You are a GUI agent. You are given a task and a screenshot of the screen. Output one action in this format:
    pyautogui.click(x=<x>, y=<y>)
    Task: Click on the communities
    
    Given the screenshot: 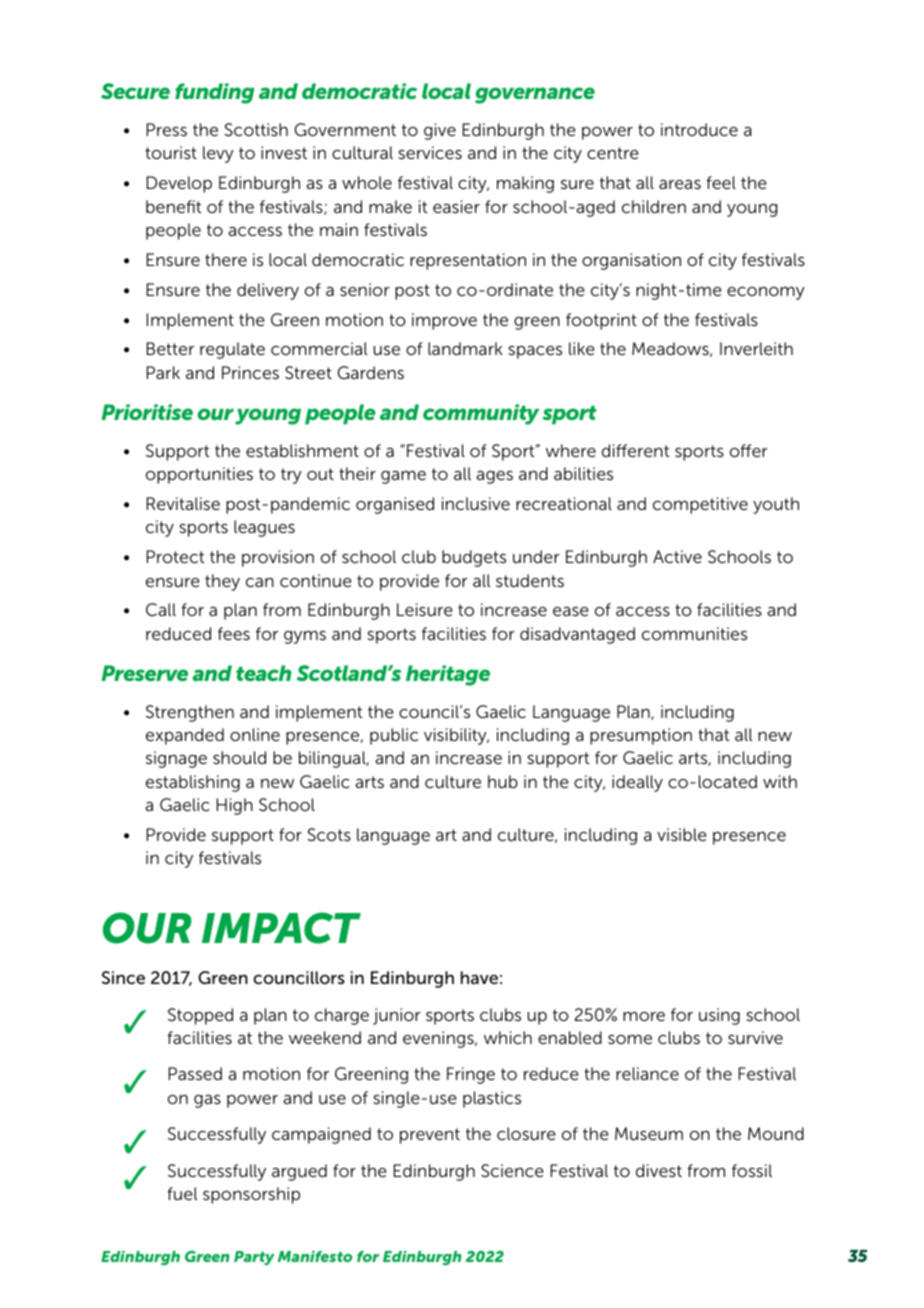 What is the action you would take?
    pyautogui.click(x=694, y=633)
